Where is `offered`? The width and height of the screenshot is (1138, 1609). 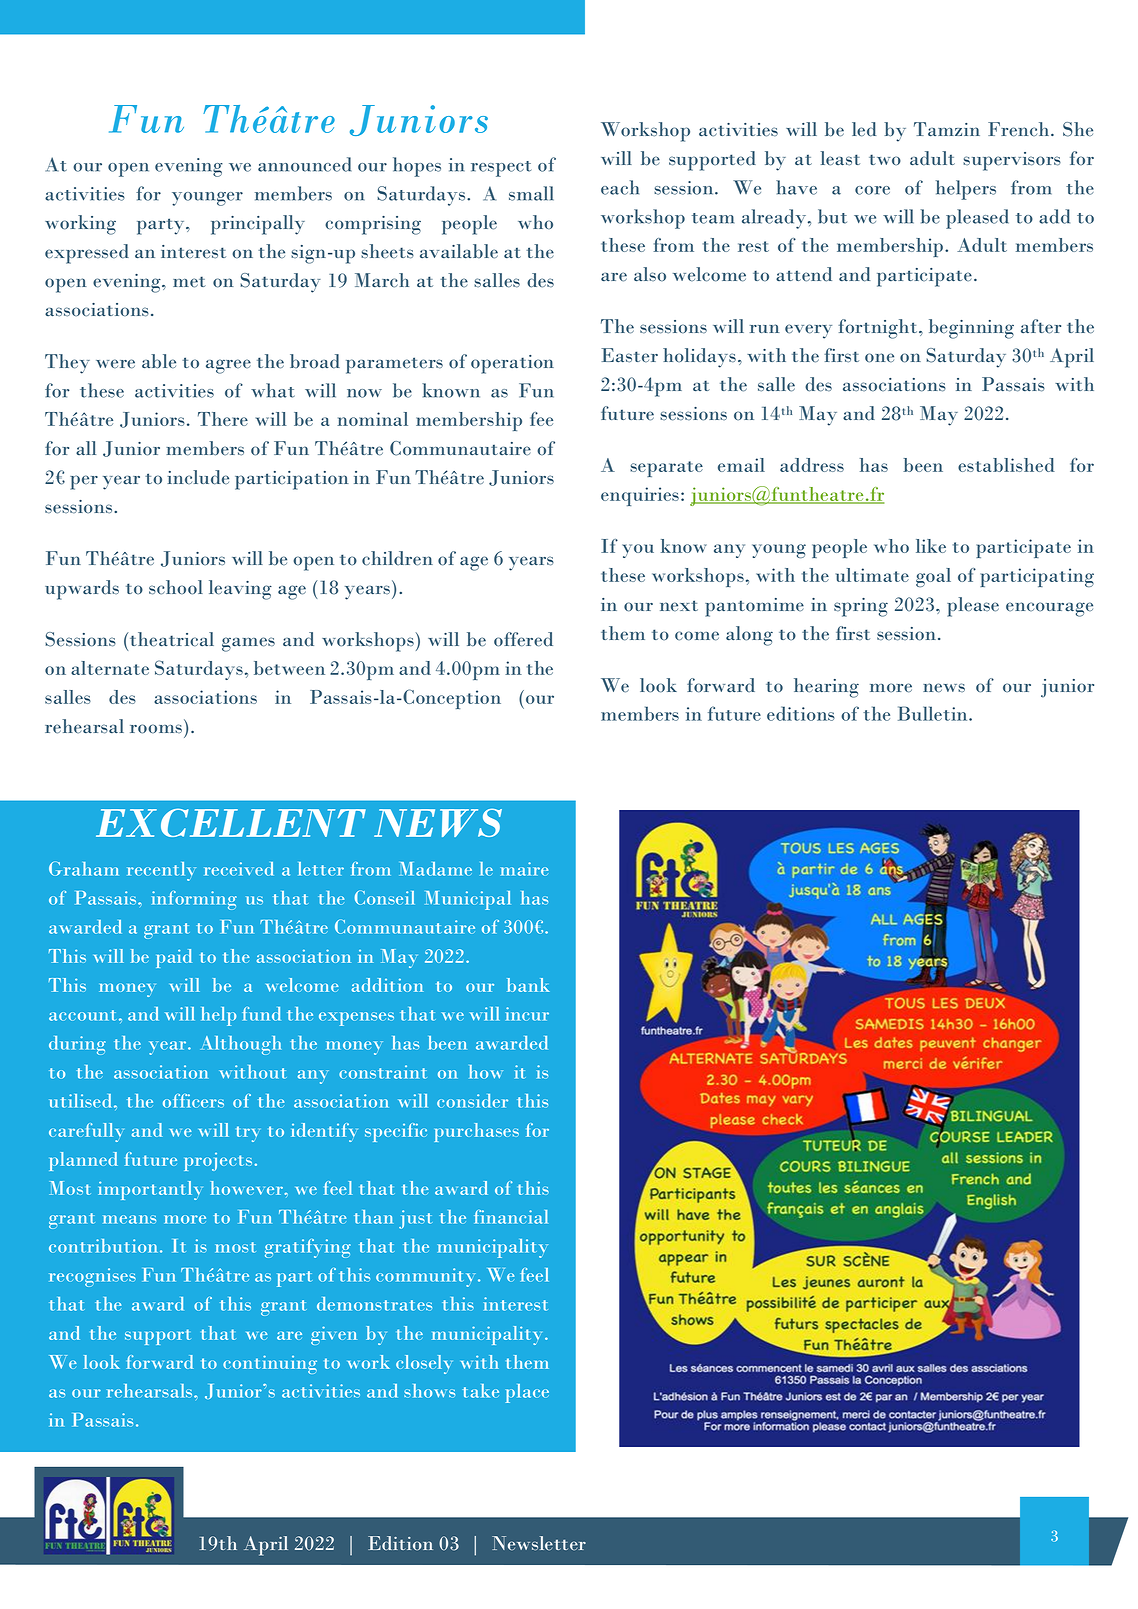 offered is located at coordinates (523, 639).
